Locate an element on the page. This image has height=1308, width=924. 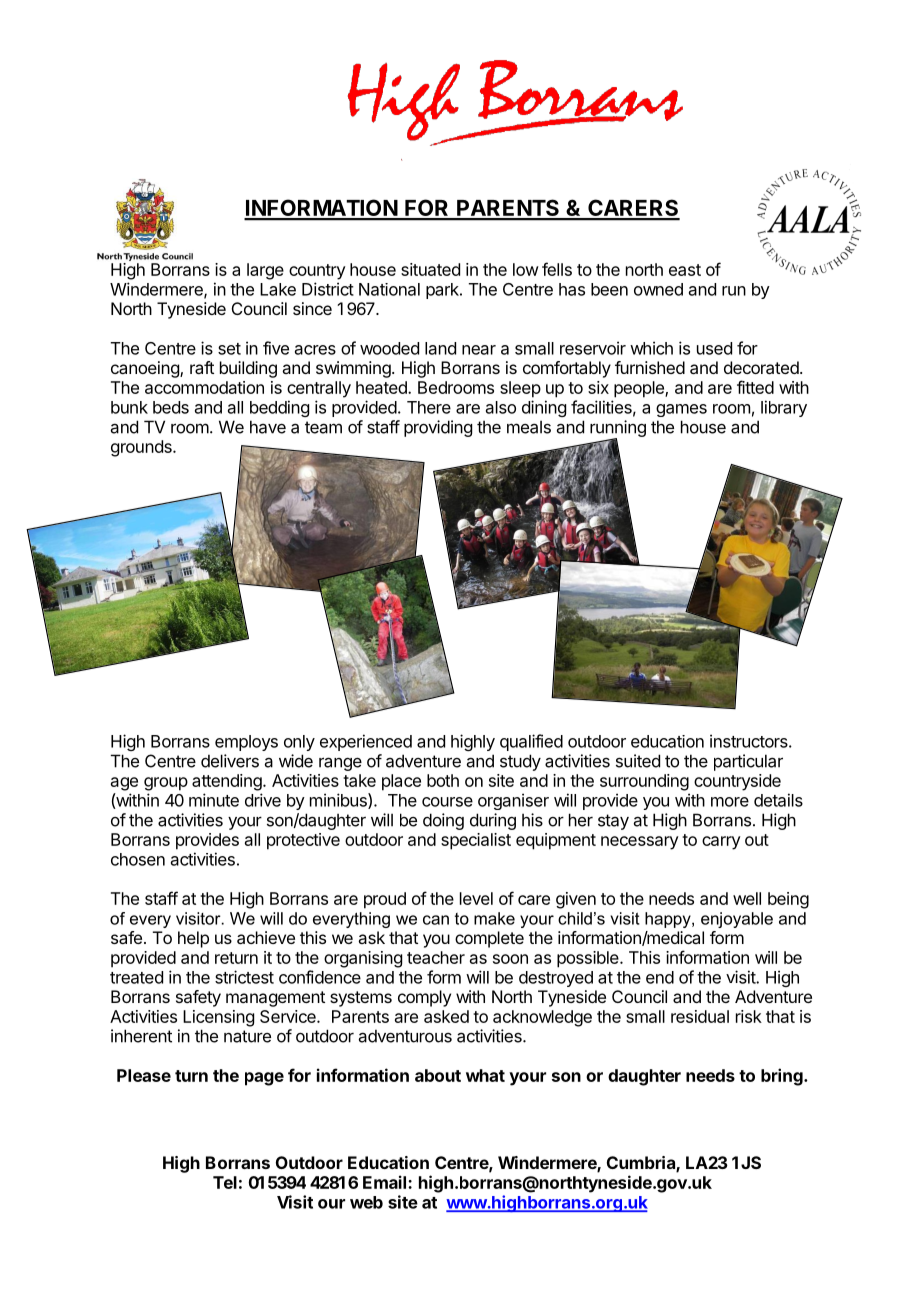
both is located at coordinates (443, 780).
